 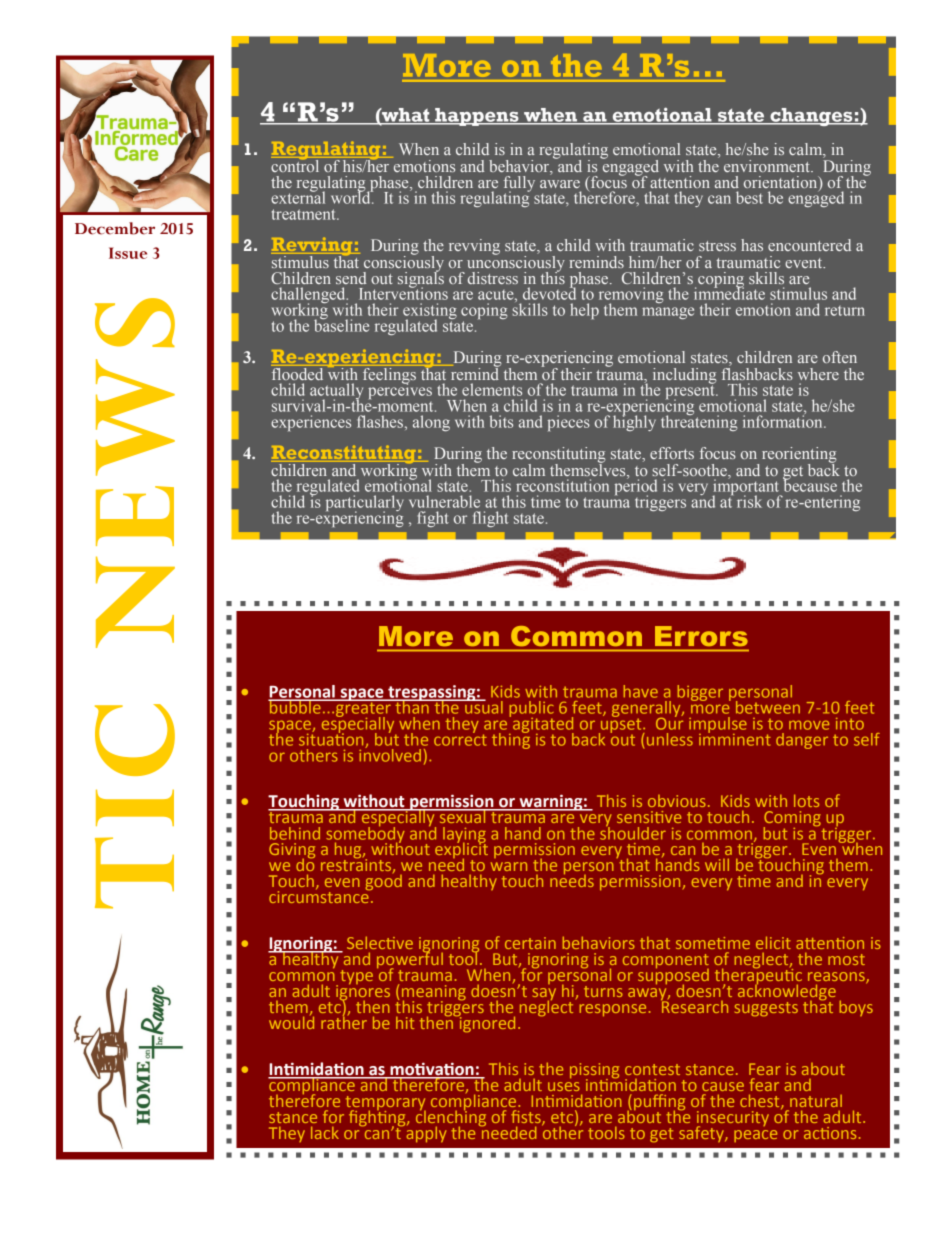 I want to click on behind, so click(x=295, y=833).
